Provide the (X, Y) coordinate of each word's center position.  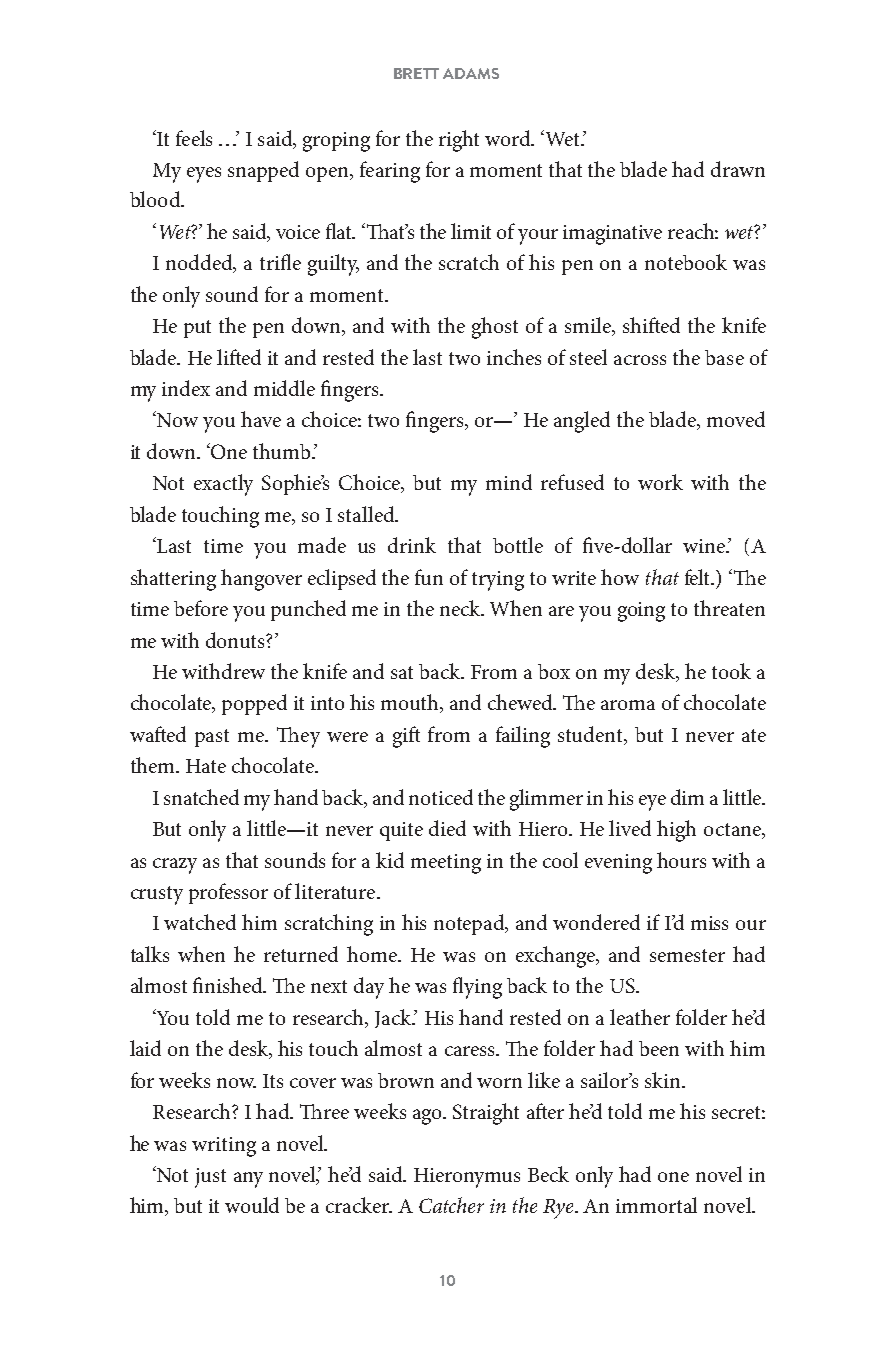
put (197, 329)
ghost (495, 328)
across (640, 360)
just (210, 1178)
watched (200, 922)
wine (705, 546)
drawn (738, 169)
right (459, 141)
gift (406, 737)
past (212, 738)
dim (687, 797)
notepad (470, 924)
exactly (223, 485)
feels (194, 138)
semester (687, 955)
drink (412, 545)
